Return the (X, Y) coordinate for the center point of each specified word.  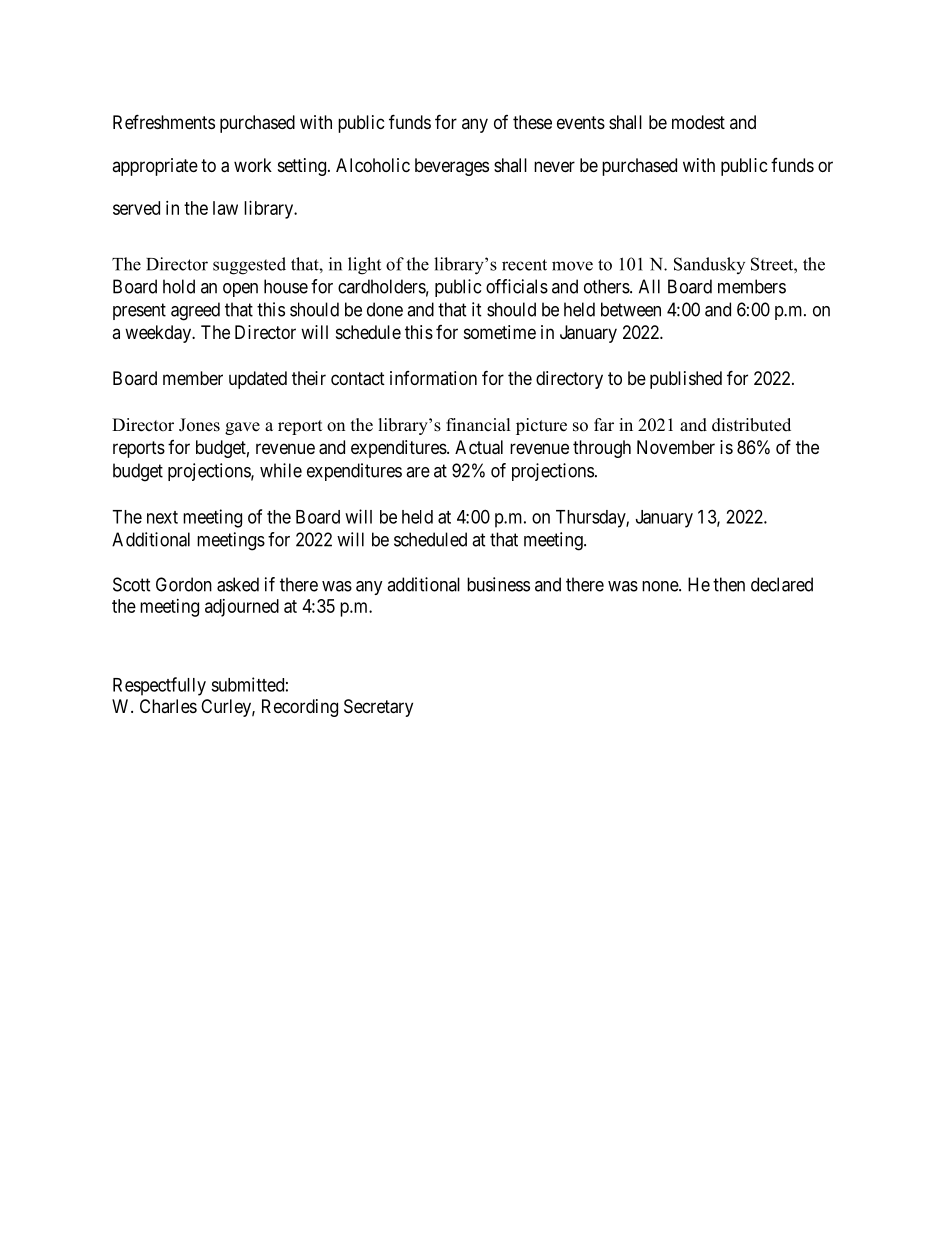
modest (698, 122)
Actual (479, 447)
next (162, 517)
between (631, 309)
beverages (452, 167)
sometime (500, 332)
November (676, 447)
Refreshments (164, 121)
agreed (195, 311)
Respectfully (159, 686)
